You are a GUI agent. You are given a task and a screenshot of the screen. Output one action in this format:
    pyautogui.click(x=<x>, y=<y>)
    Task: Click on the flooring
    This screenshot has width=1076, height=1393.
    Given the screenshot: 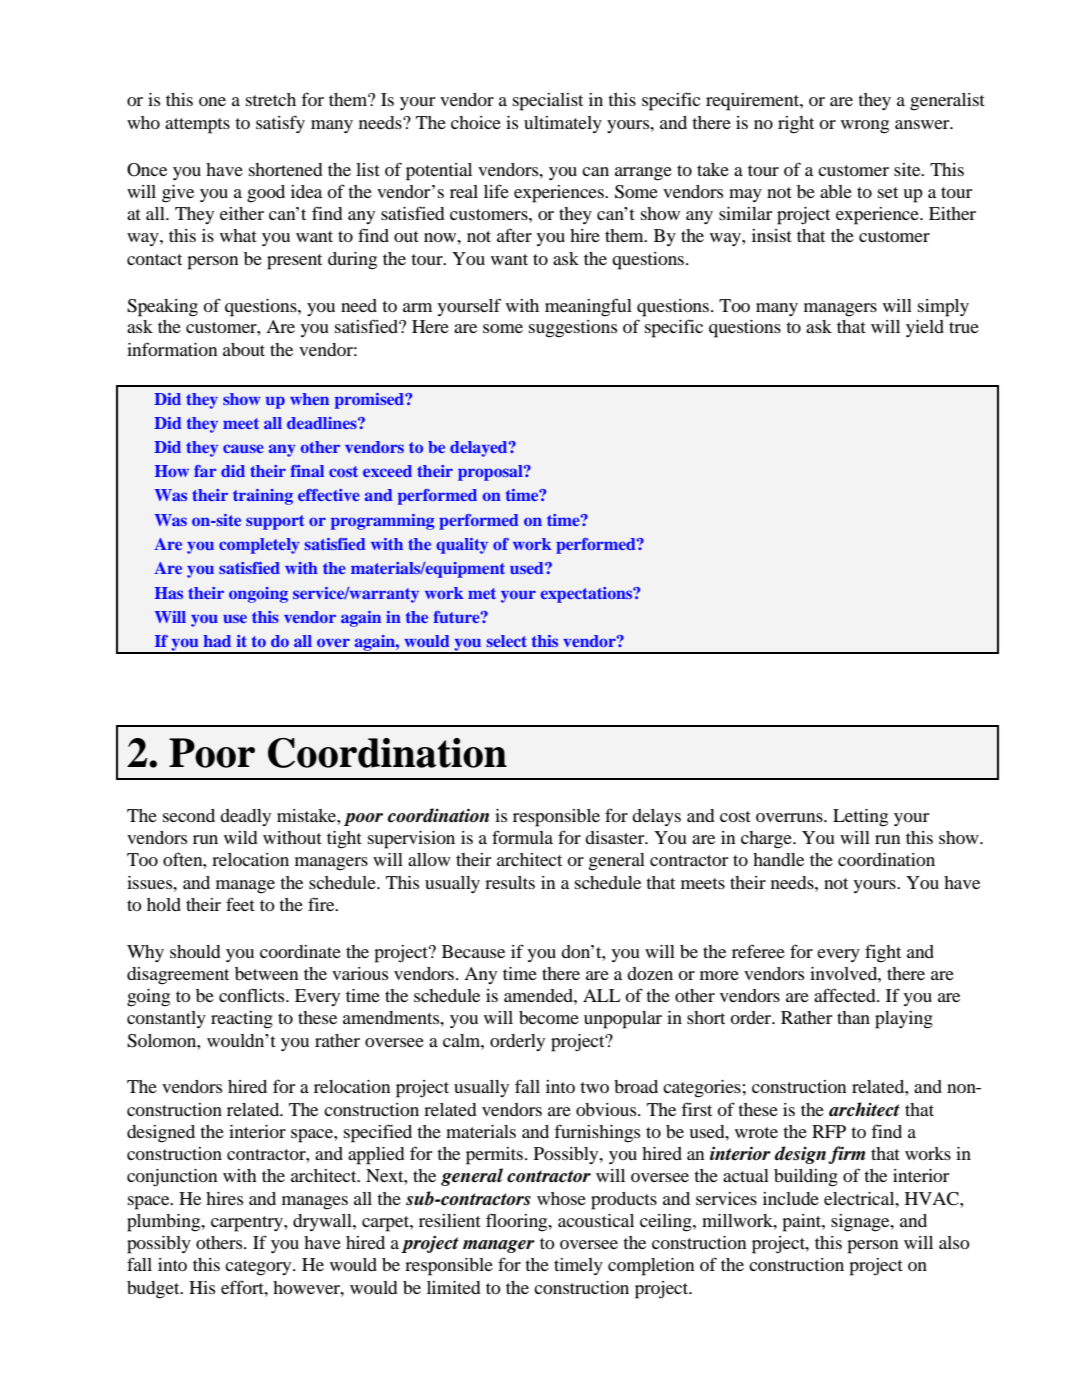 What is the action you would take?
    pyautogui.click(x=518, y=1222)
